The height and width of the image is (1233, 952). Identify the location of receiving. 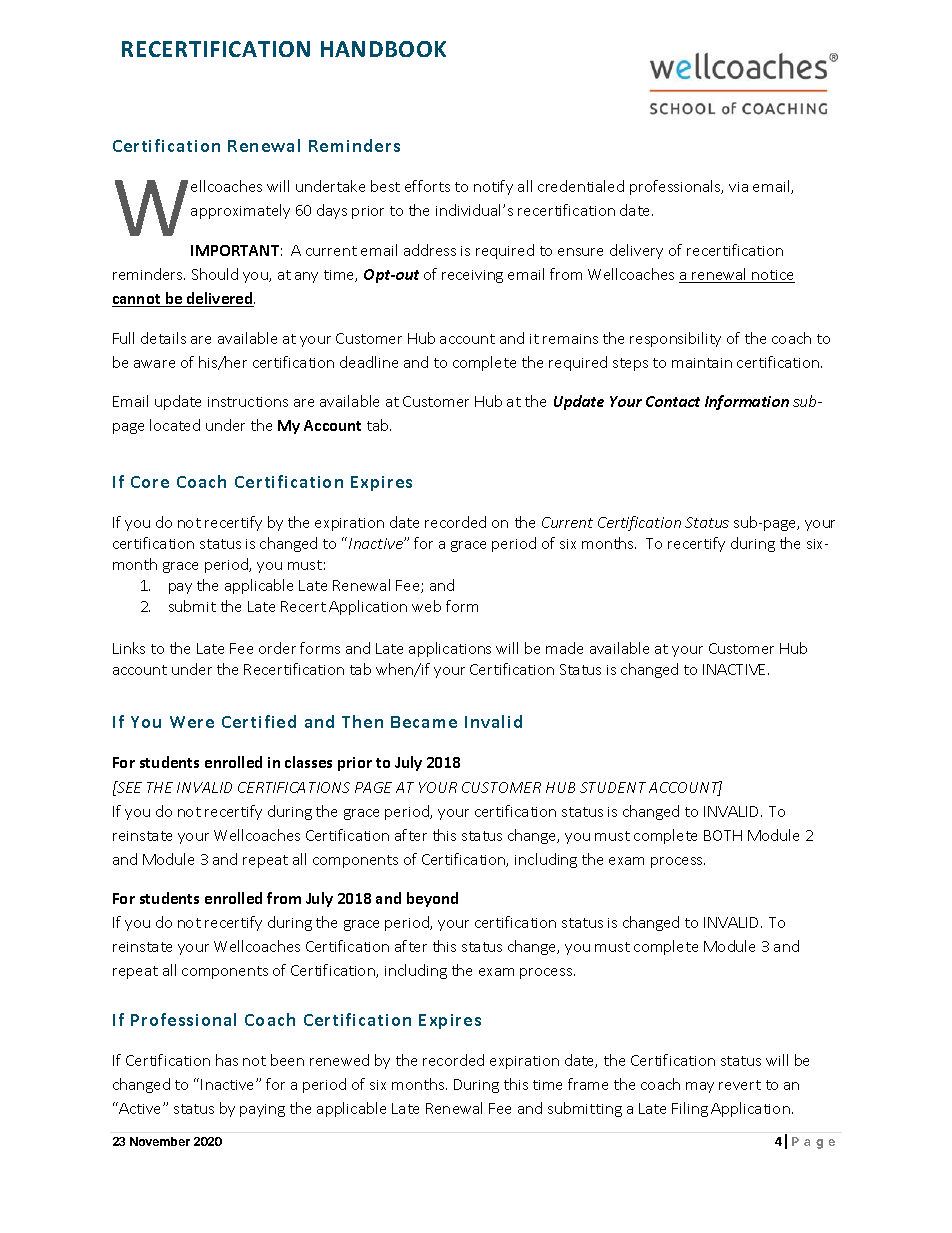
(472, 276).
